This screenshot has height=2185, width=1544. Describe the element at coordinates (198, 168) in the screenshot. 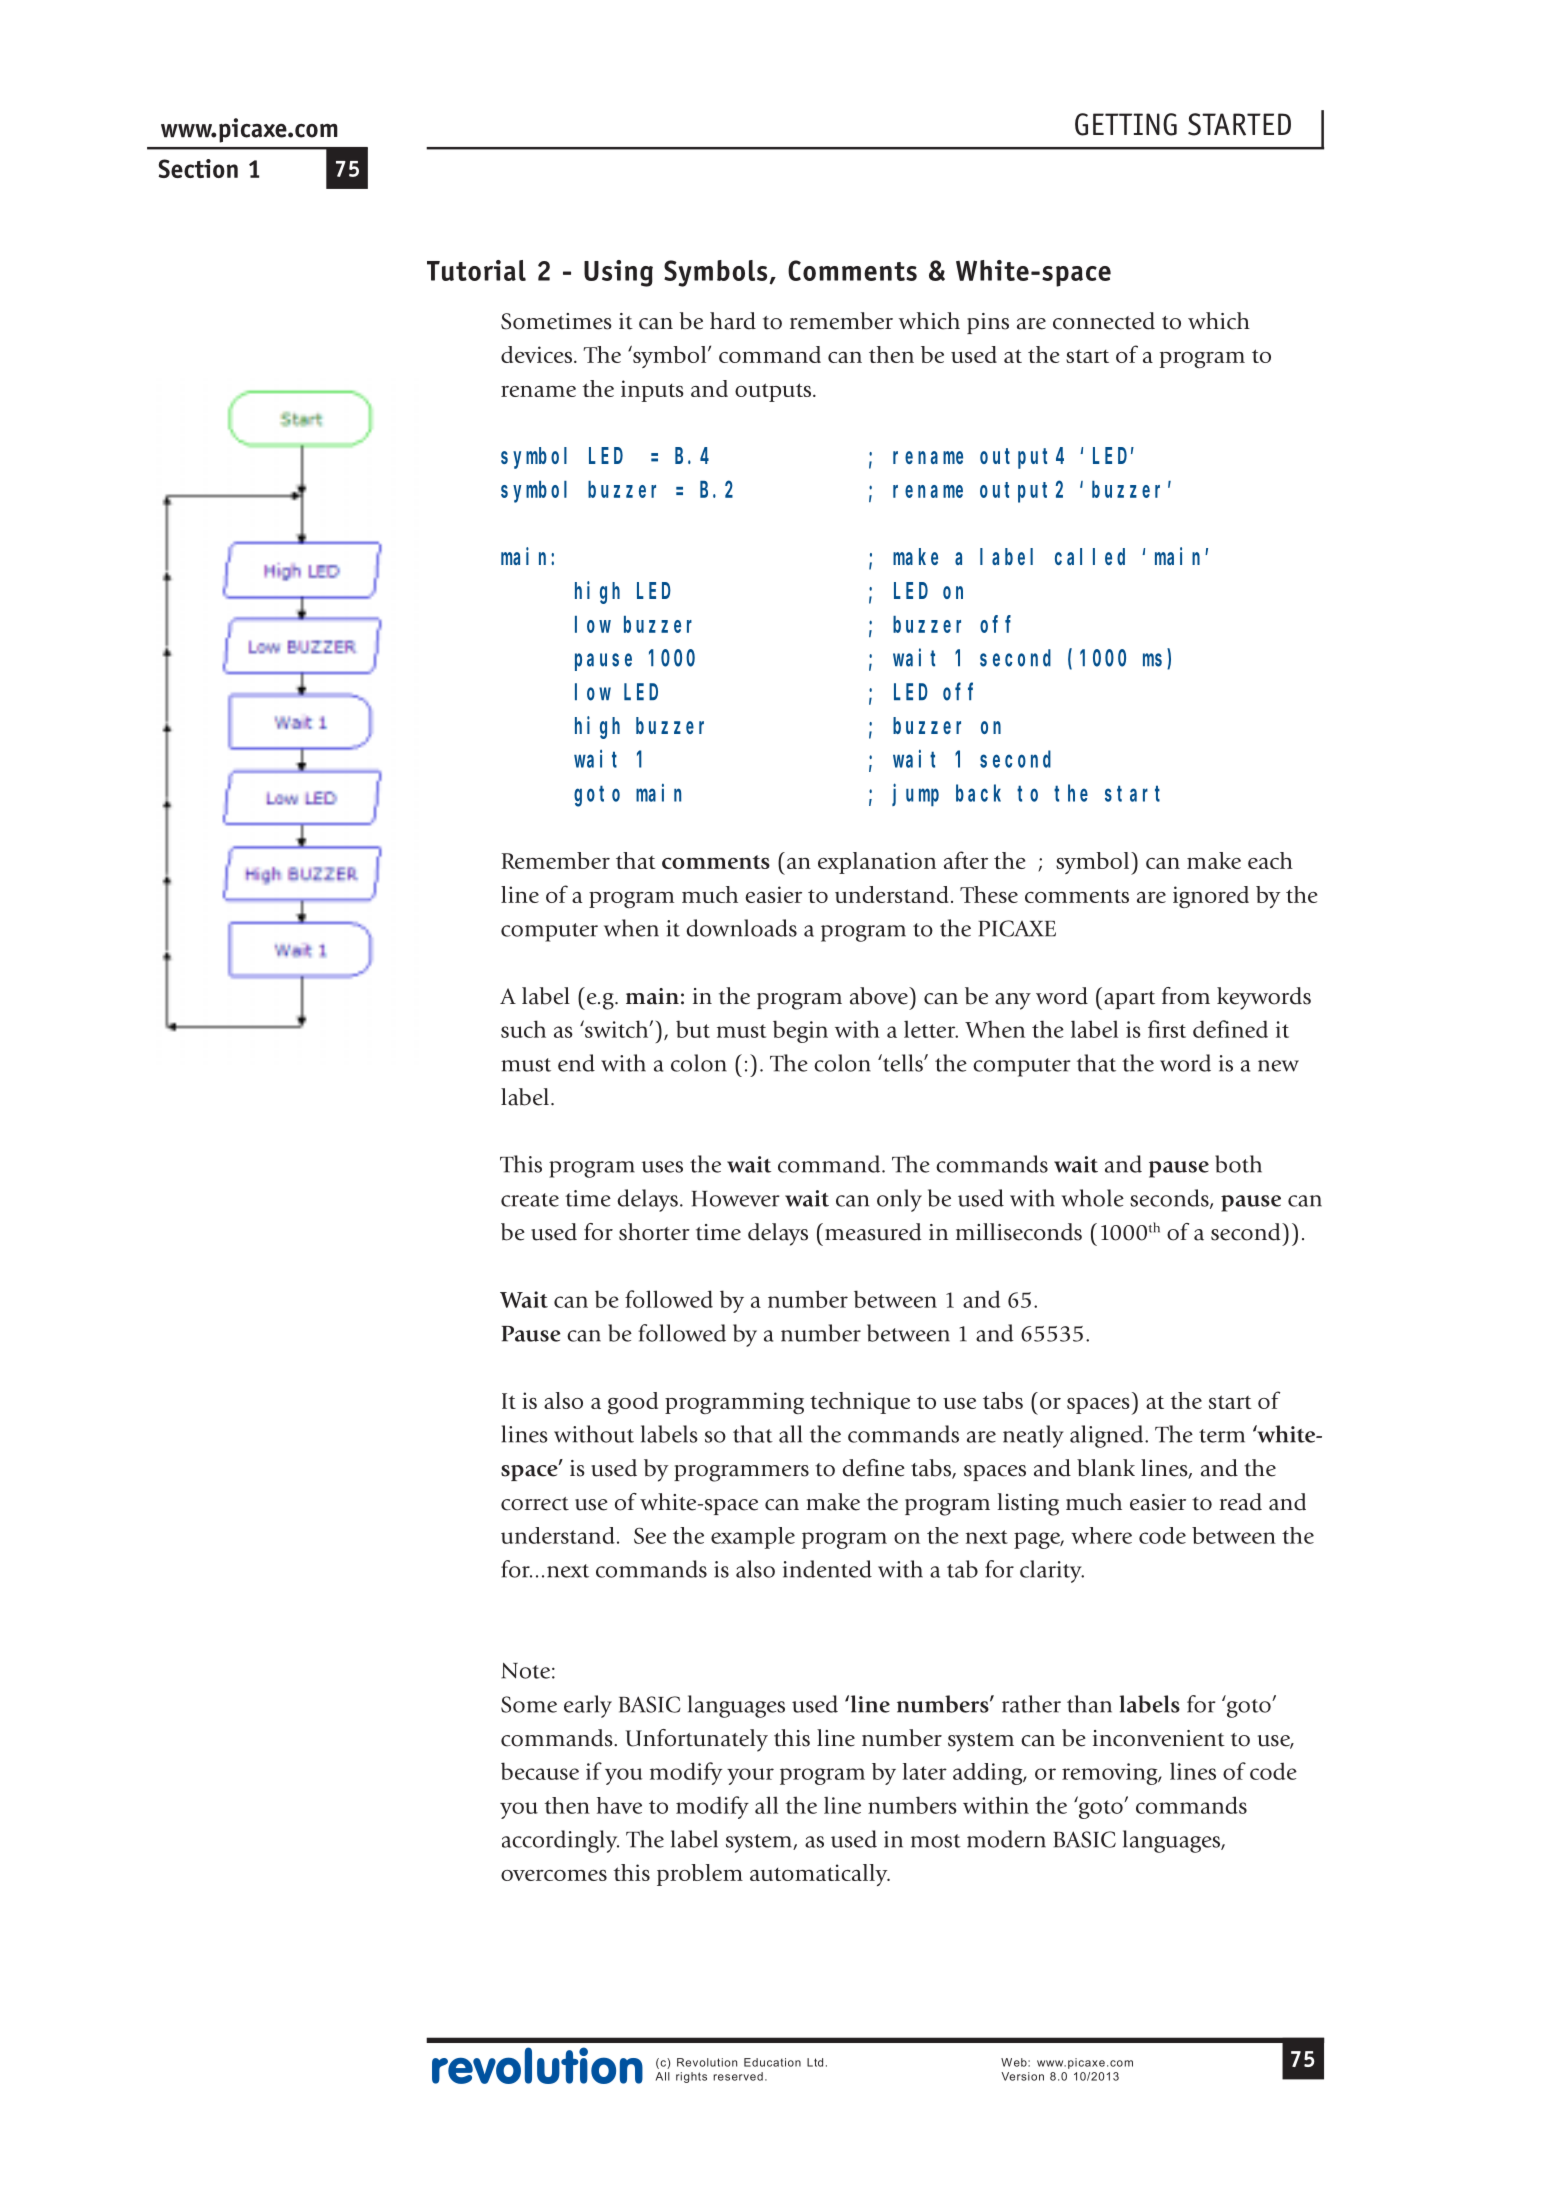

I see `Section` at that location.
